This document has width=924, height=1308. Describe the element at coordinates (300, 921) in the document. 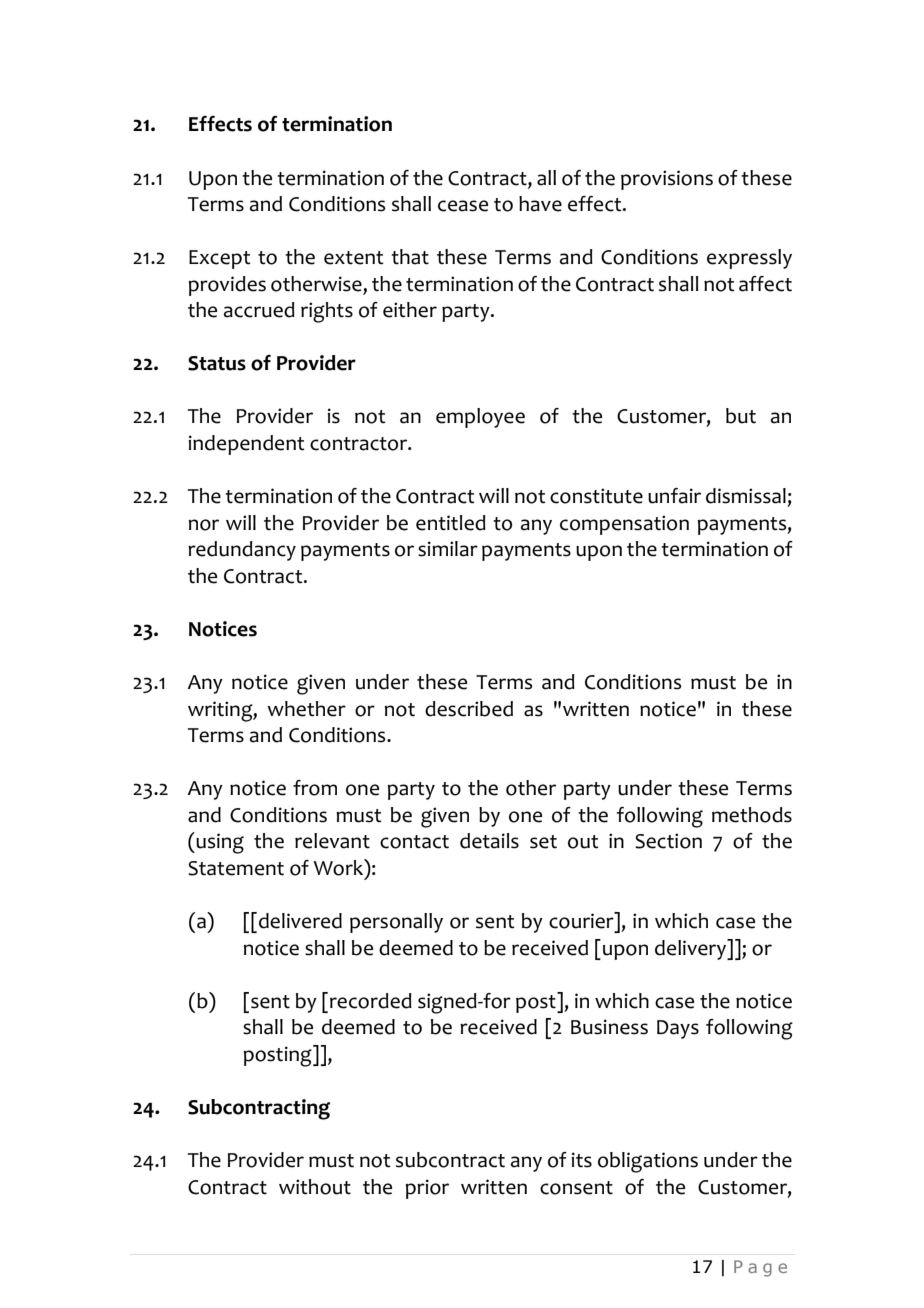

I see `delivered` at that location.
